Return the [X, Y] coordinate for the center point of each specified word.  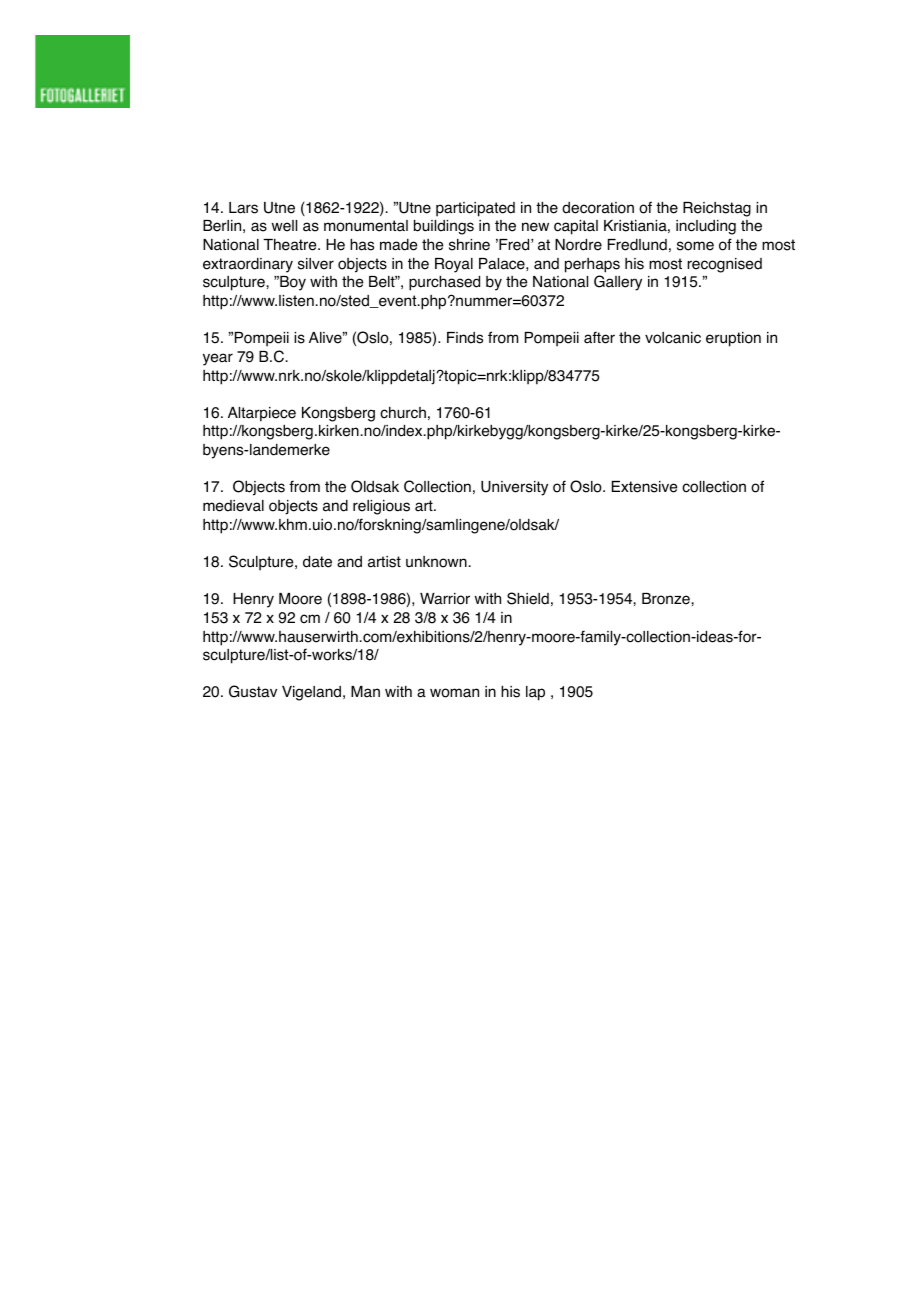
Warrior [445, 599]
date [317, 562]
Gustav [253, 691]
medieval [233, 506]
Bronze [667, 599]
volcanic [673, 338]
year [218, 359]
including [706, 227]
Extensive [644, 487]
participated [475, 209]
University [514, 488]
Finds [465, 338]
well [284, 226]
